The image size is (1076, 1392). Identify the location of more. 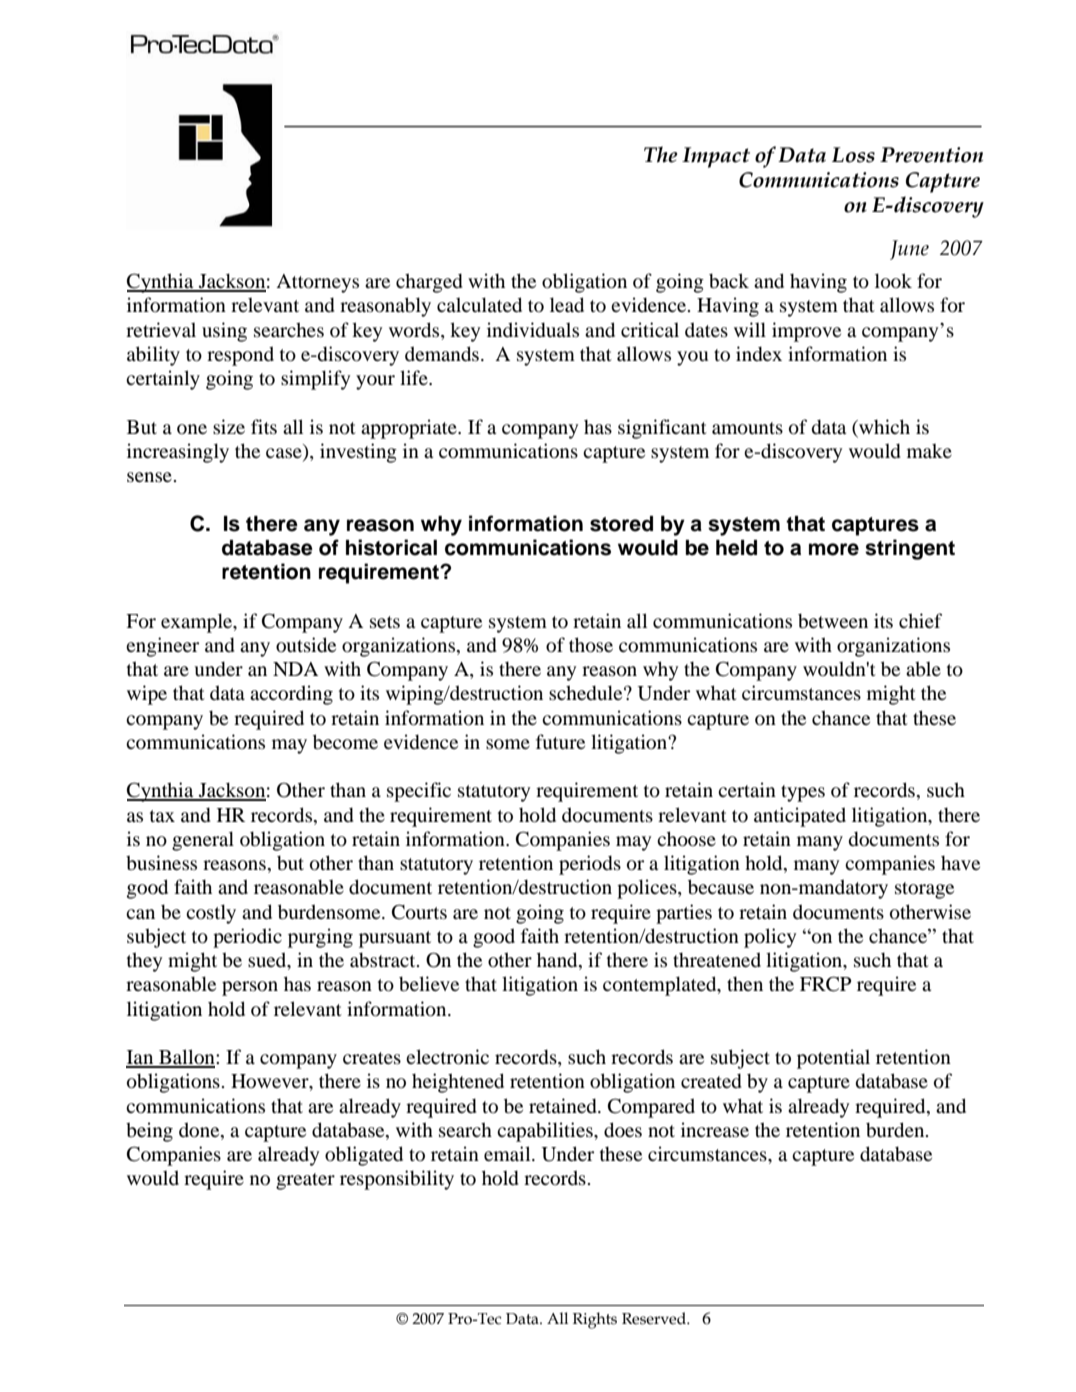
(834, 549).
